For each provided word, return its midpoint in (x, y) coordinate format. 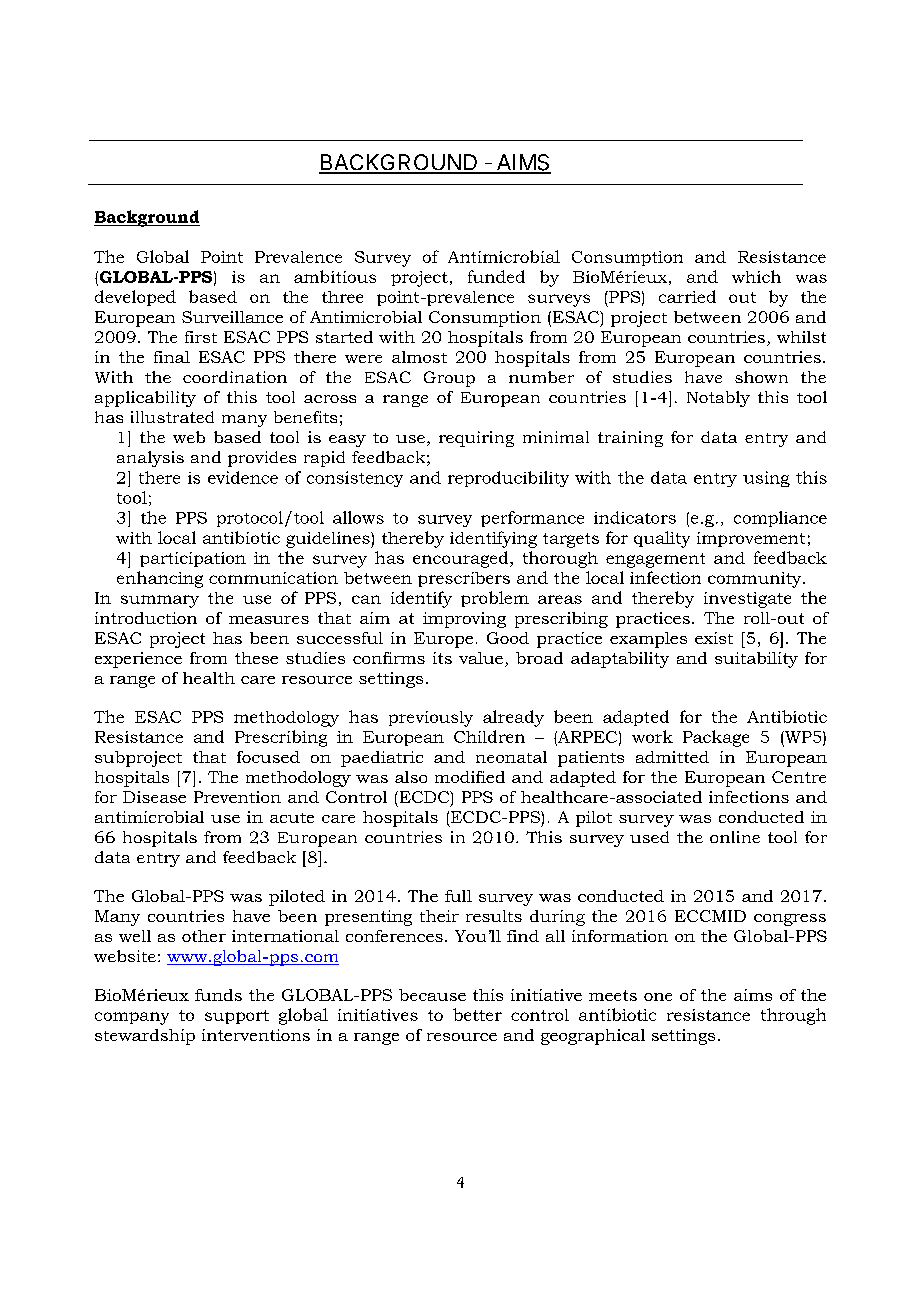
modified (470, 777)
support (237, 1017)
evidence (243, 477)
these (256, 658)
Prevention (237, 797)
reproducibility (508, 479)
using (766, 479)
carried (687, 296)
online (735, 837)
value (481, 658)
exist (714, 638)
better (477, 1014)
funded (496, 276)
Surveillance (232, 317)
